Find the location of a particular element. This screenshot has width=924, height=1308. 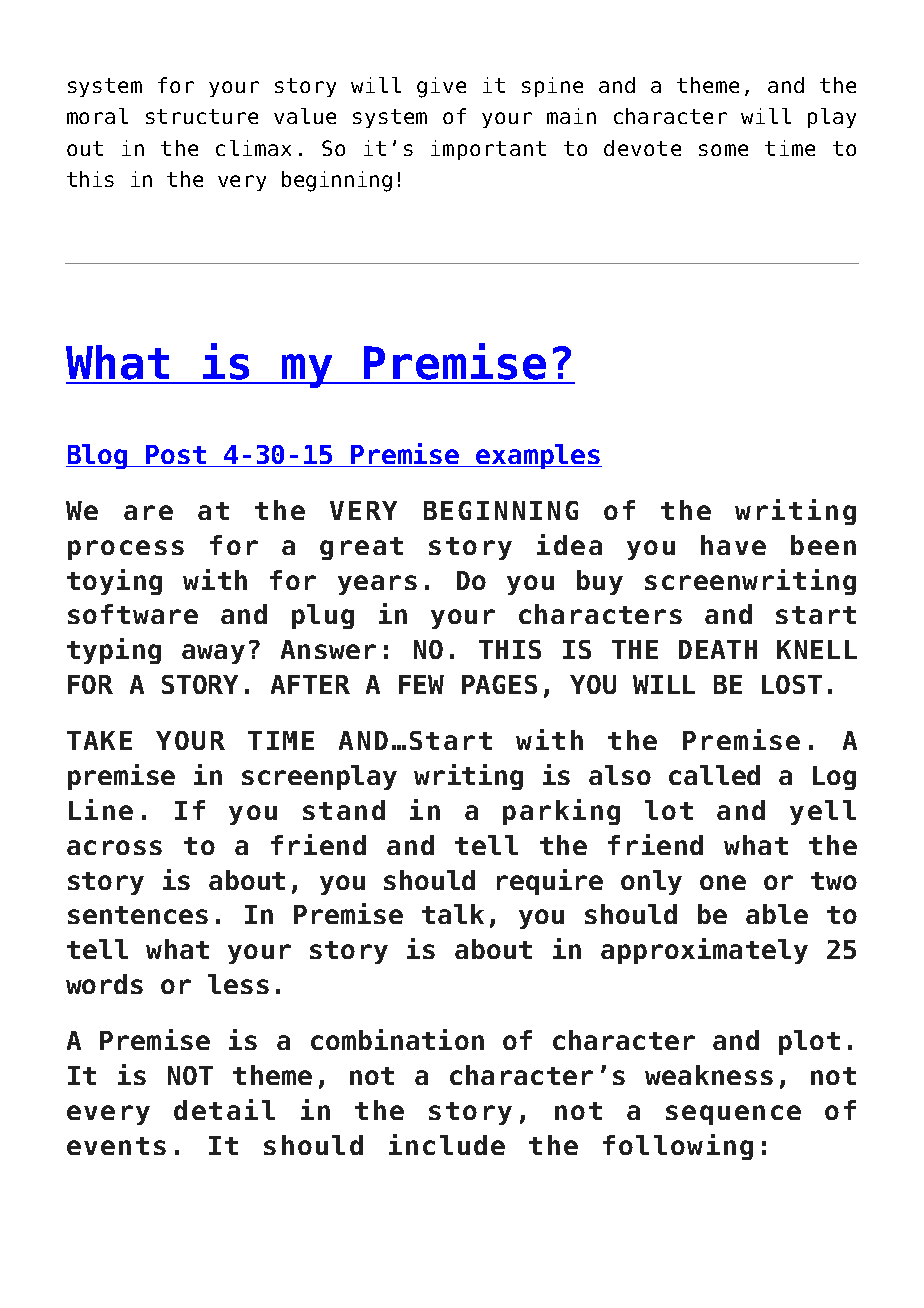

detail is located at coordinates (224, 1109).
